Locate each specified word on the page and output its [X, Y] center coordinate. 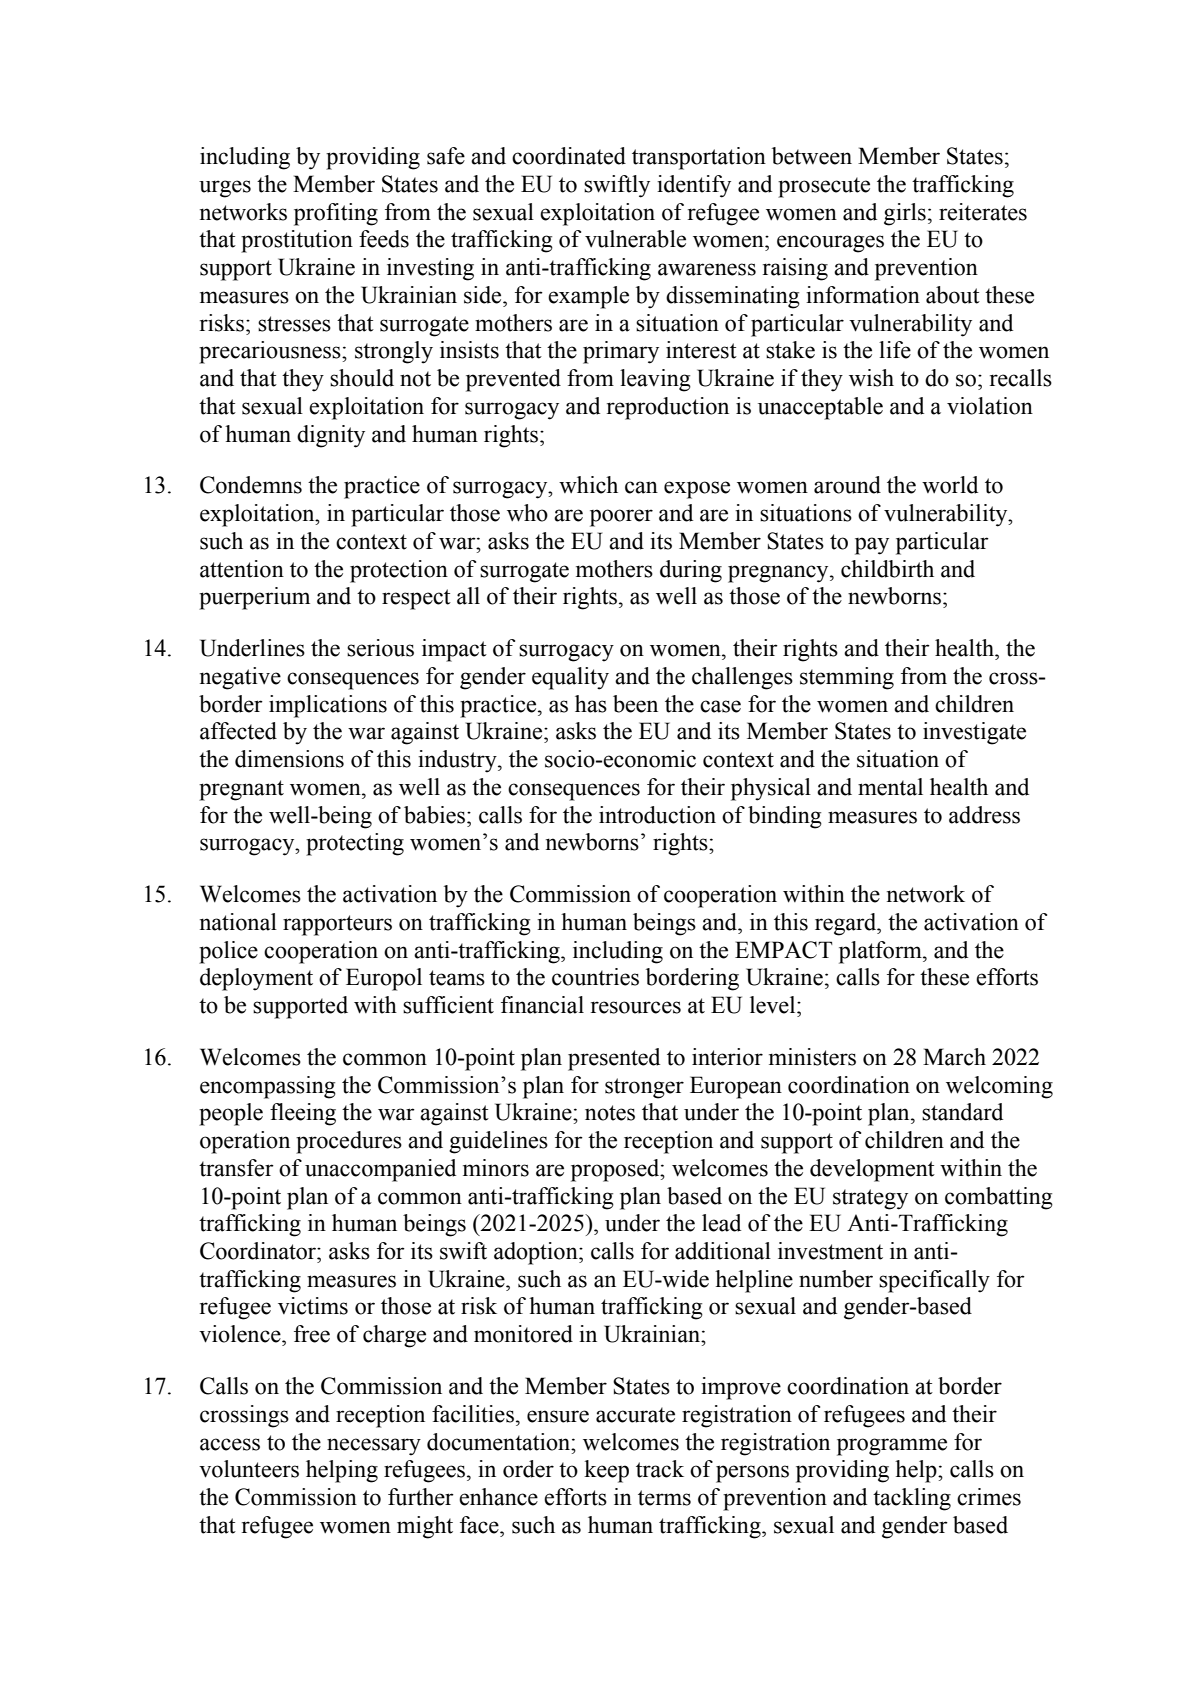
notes [610, 1113]
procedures [349, 1142]
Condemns [251, 485]
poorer [621, 518]
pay [872, 546]
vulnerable [635, 239]
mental [890, 787]
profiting [336, 214]
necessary [374, 1447]
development [872, 1170]
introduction [657, 815]
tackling [912, 1499]
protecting [355, 844]
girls [905, 214]
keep [606, 1471]
